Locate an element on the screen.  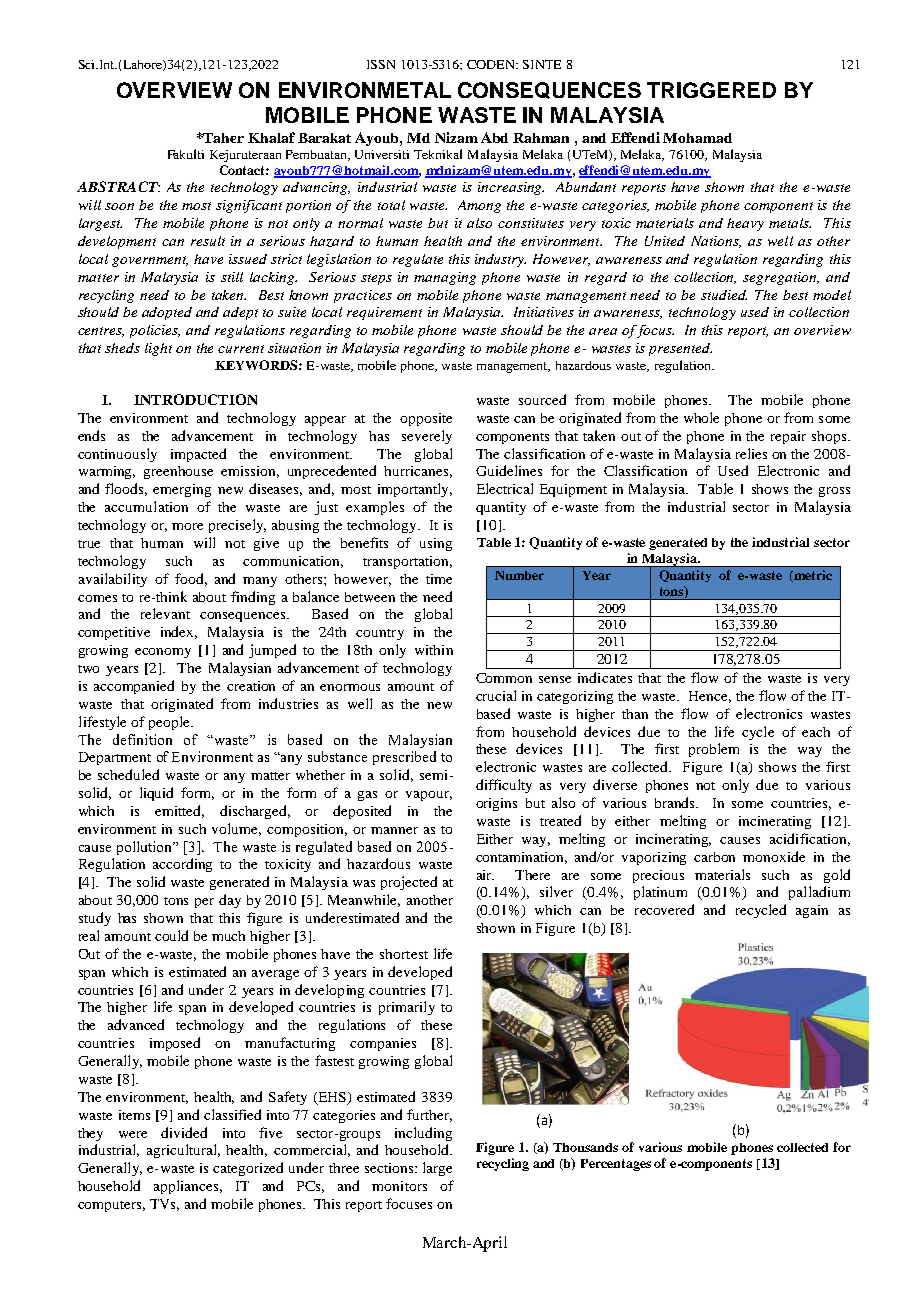
Abd is located at coordinates (494, 137).
